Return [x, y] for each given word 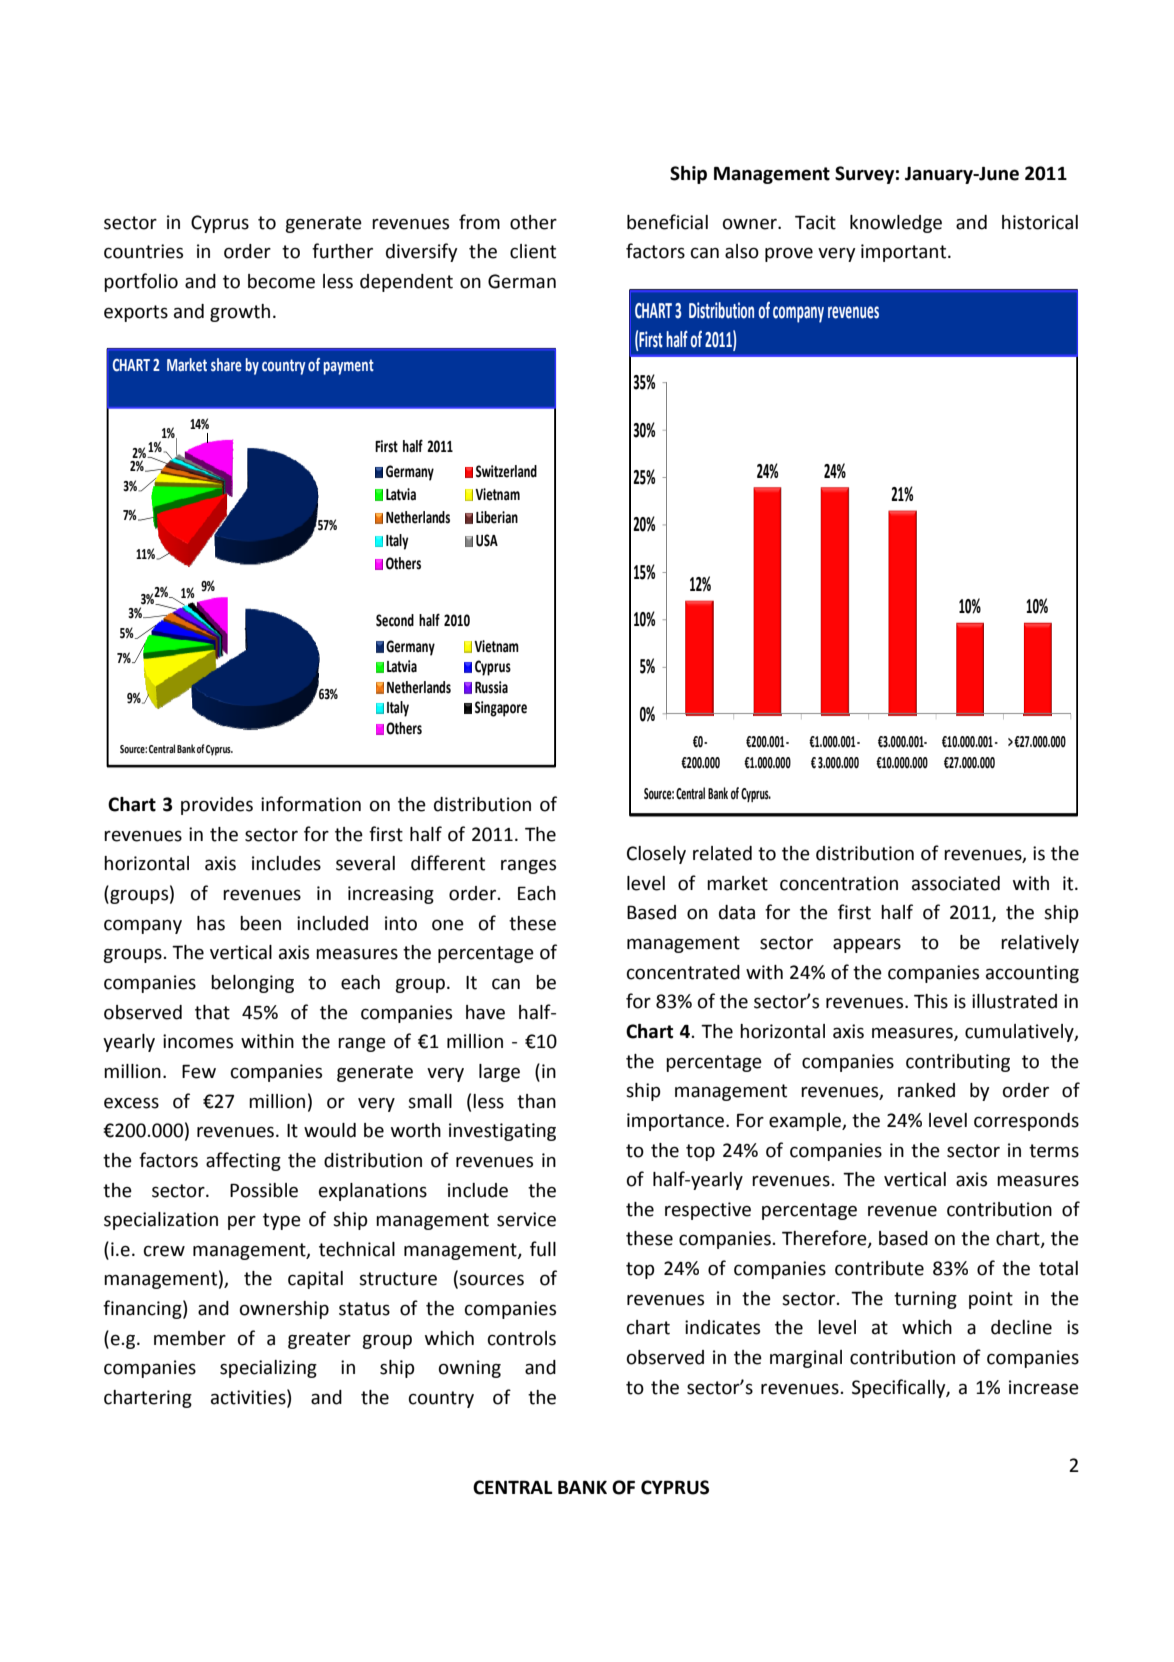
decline [1021, 1327]
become [281, 281]
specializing [268, 1369]
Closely [656, 855]
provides [217, 806]
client [533, 251]
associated [956, 883]
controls [522, 1338]
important [905, 253]
